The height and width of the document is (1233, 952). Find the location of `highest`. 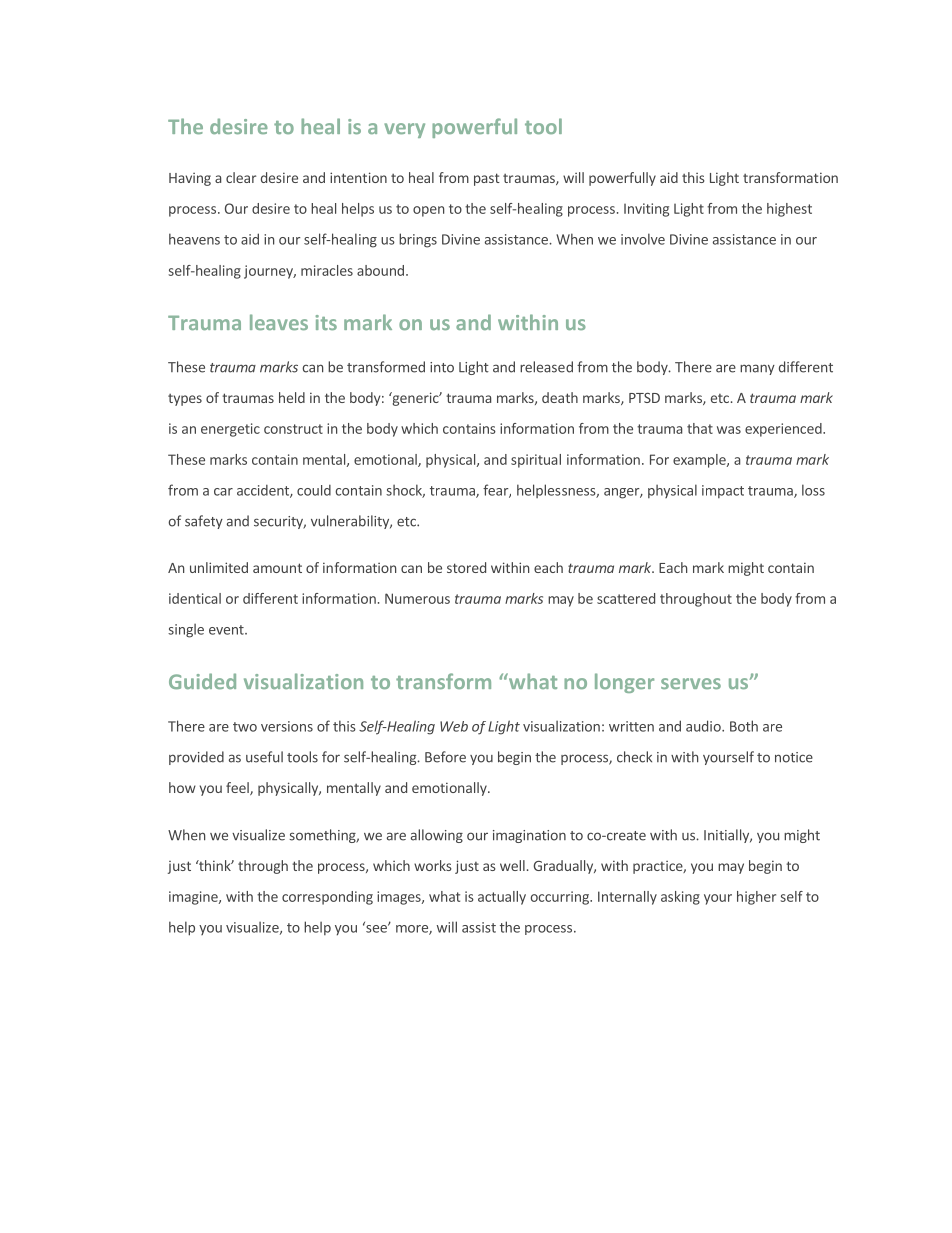

highest is located at coordinates (789, 210).
